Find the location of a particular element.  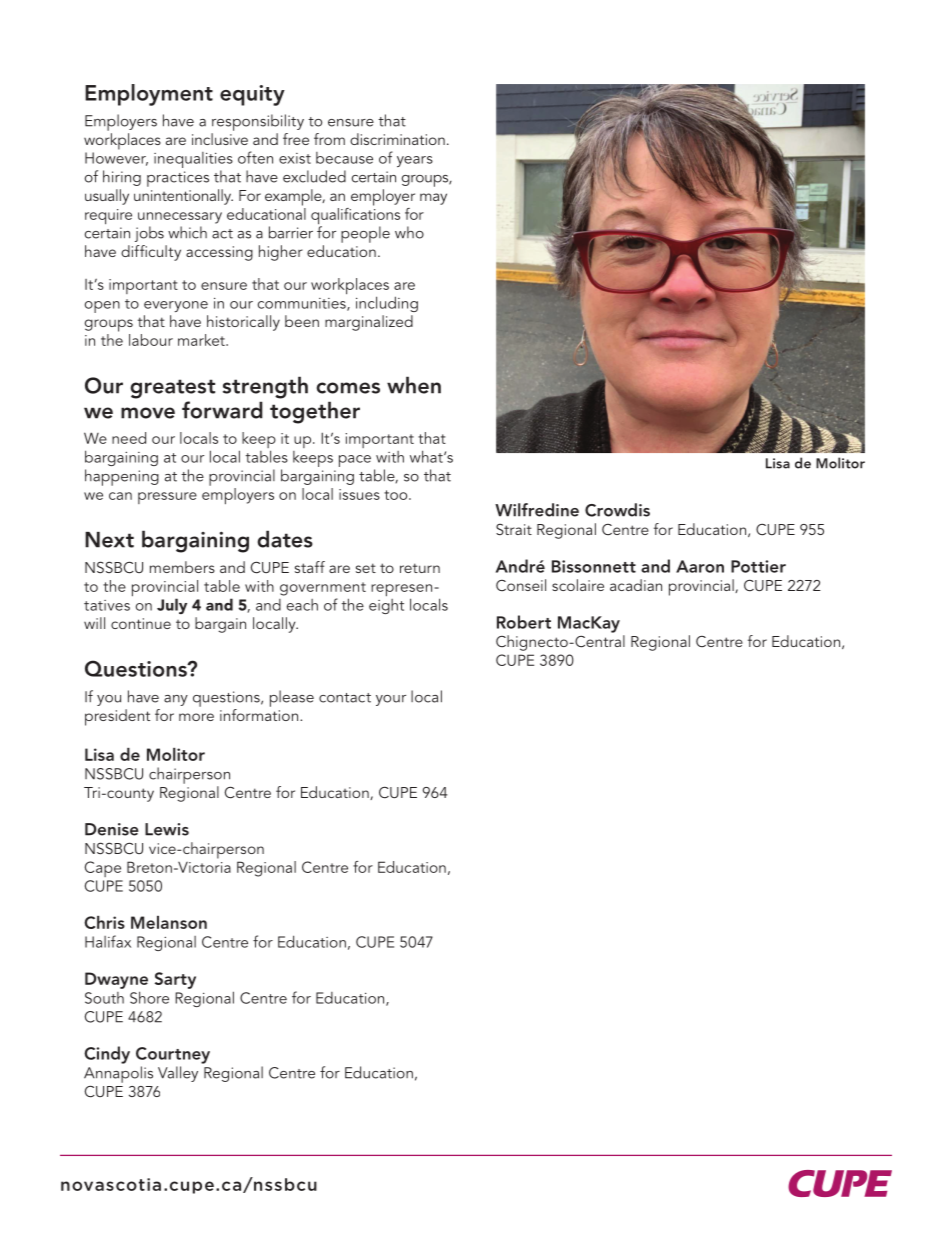

Employment is located at coordinates (149, 95).
